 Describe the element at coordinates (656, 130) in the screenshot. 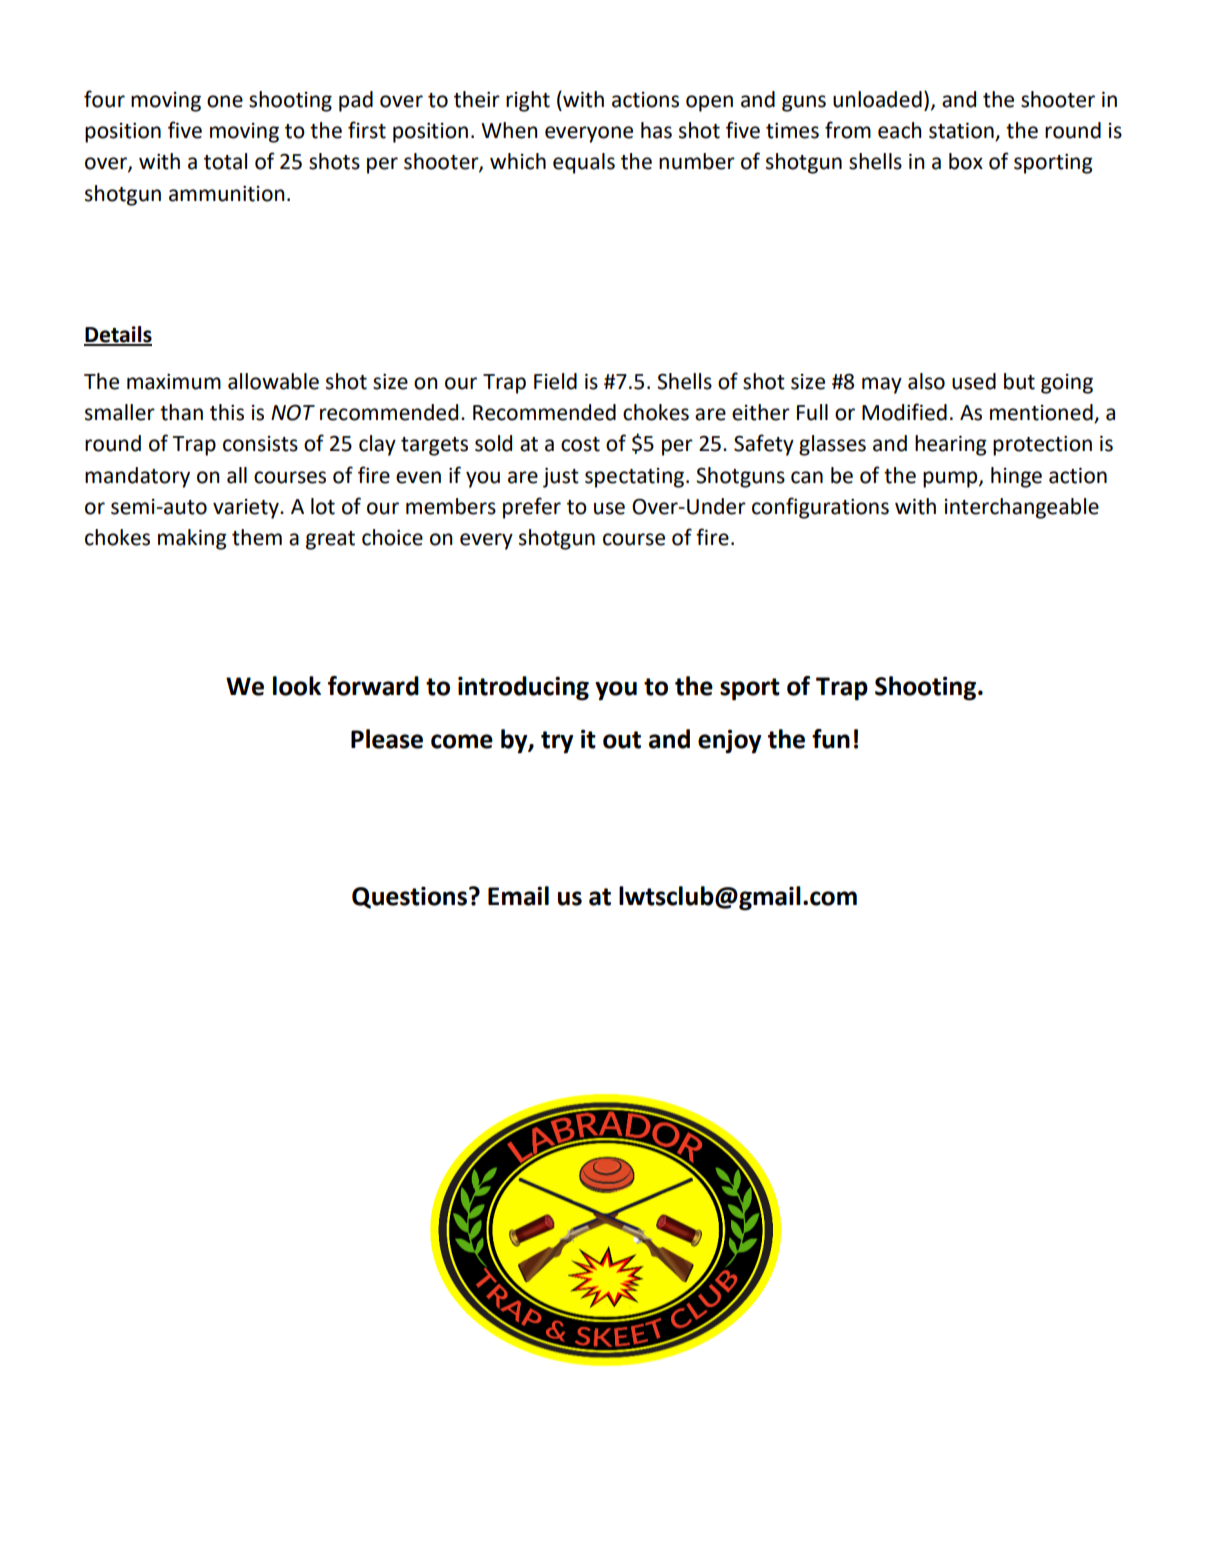

I see `has` at that location.
